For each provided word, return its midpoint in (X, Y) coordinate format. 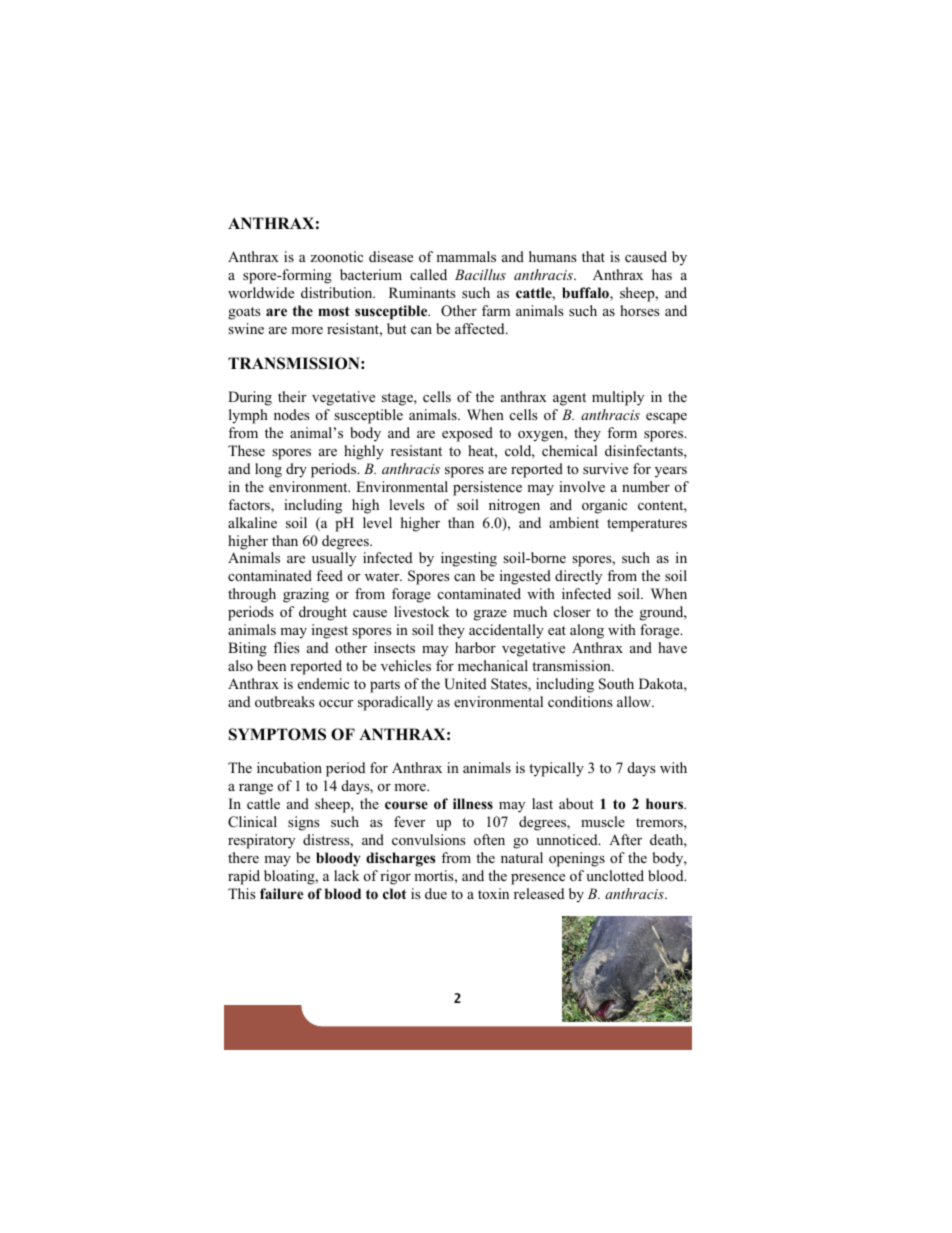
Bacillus (480, 274)
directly (578, 577)
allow (635, 701)
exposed (467, 434)
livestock (422, 611)
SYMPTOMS (277, 734)
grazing (306, 595)
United (465, 684)
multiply (618, 398)
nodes (292, 414)
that (593, 256)
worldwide (261, 292)
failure (282, 893)
